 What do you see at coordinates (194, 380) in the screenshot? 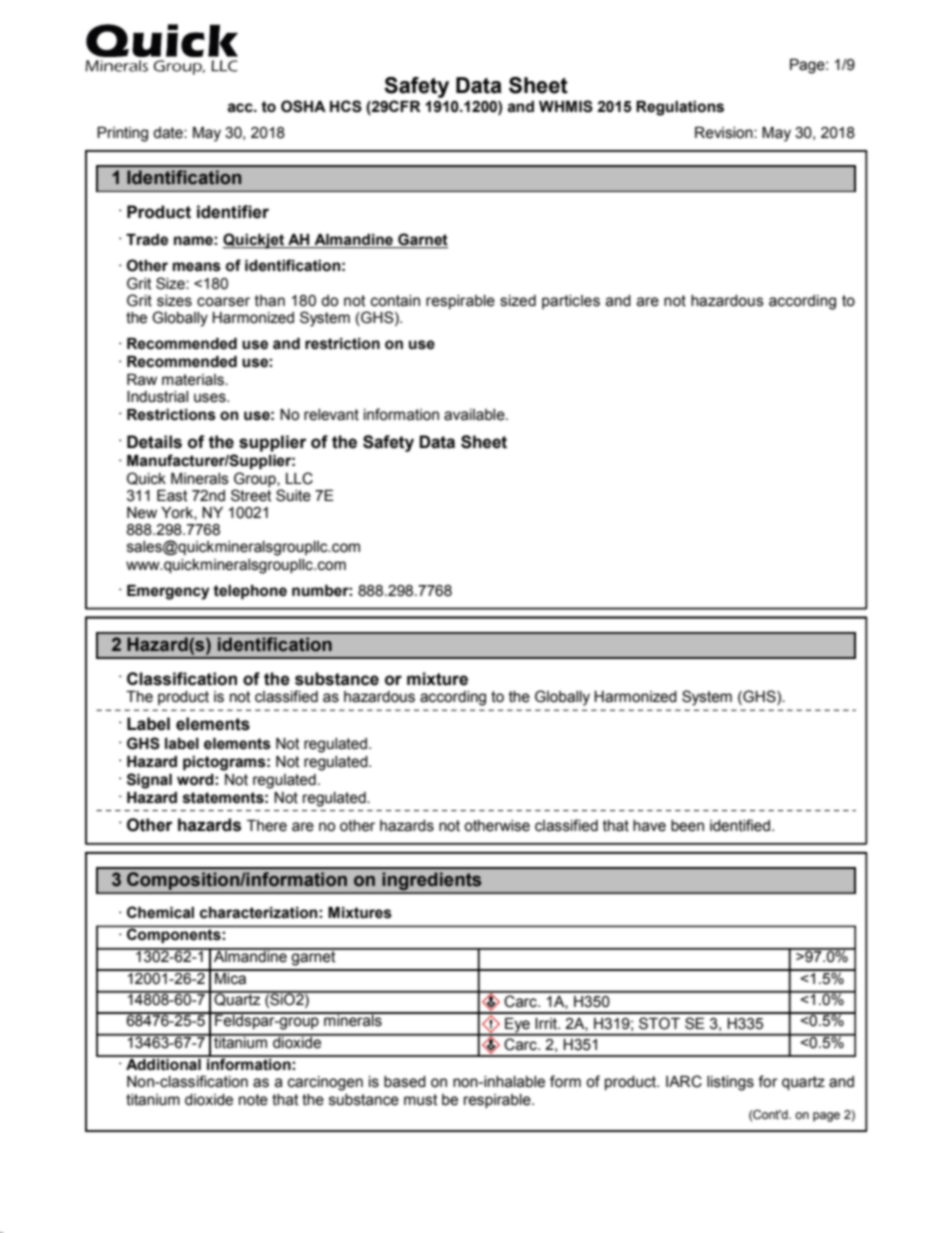
I see `materials` at bounding box center [194, 380].
